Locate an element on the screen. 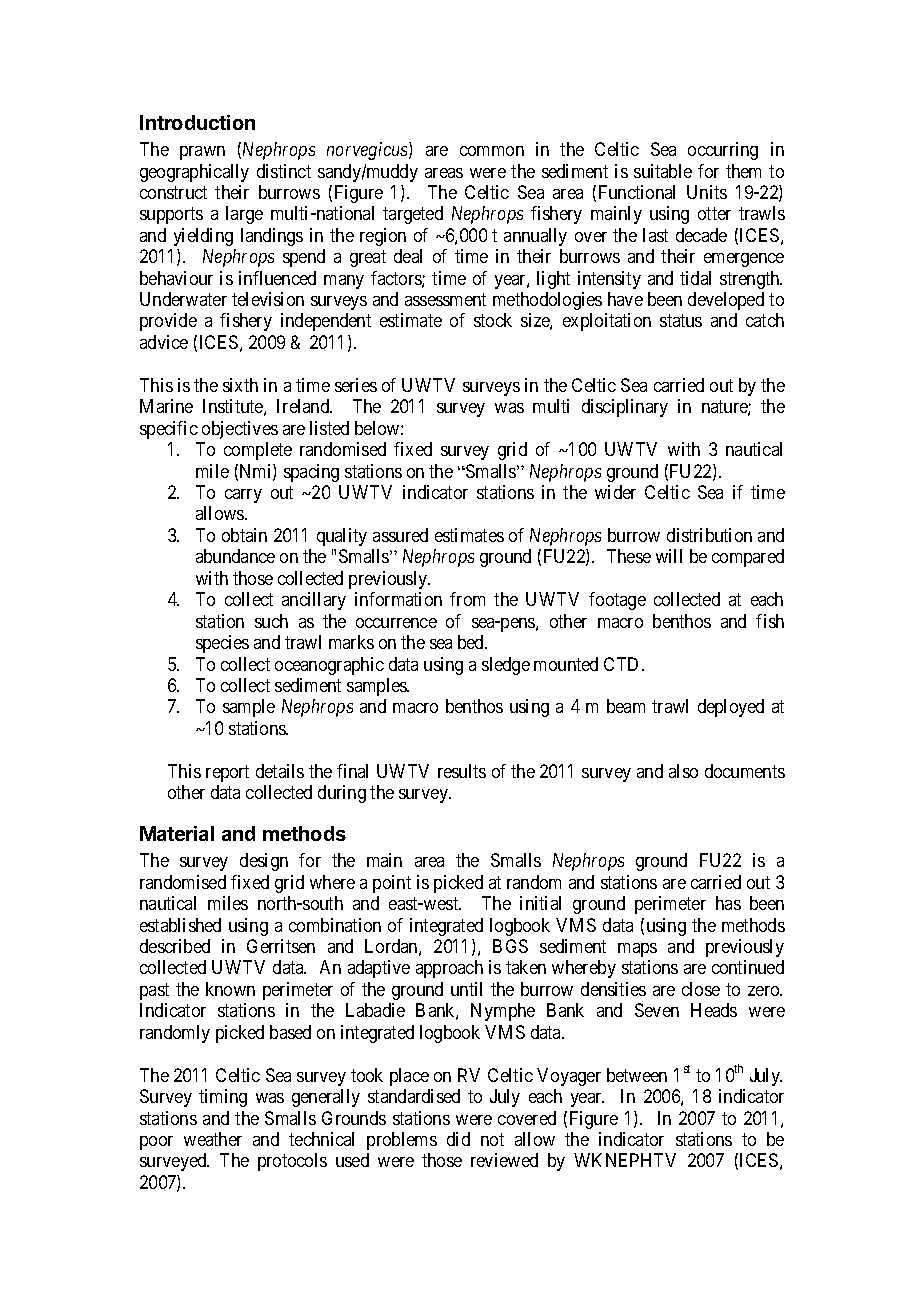 The width and height of the screenshot is (924, 1308). carry is located at coordinates (243, 496).
